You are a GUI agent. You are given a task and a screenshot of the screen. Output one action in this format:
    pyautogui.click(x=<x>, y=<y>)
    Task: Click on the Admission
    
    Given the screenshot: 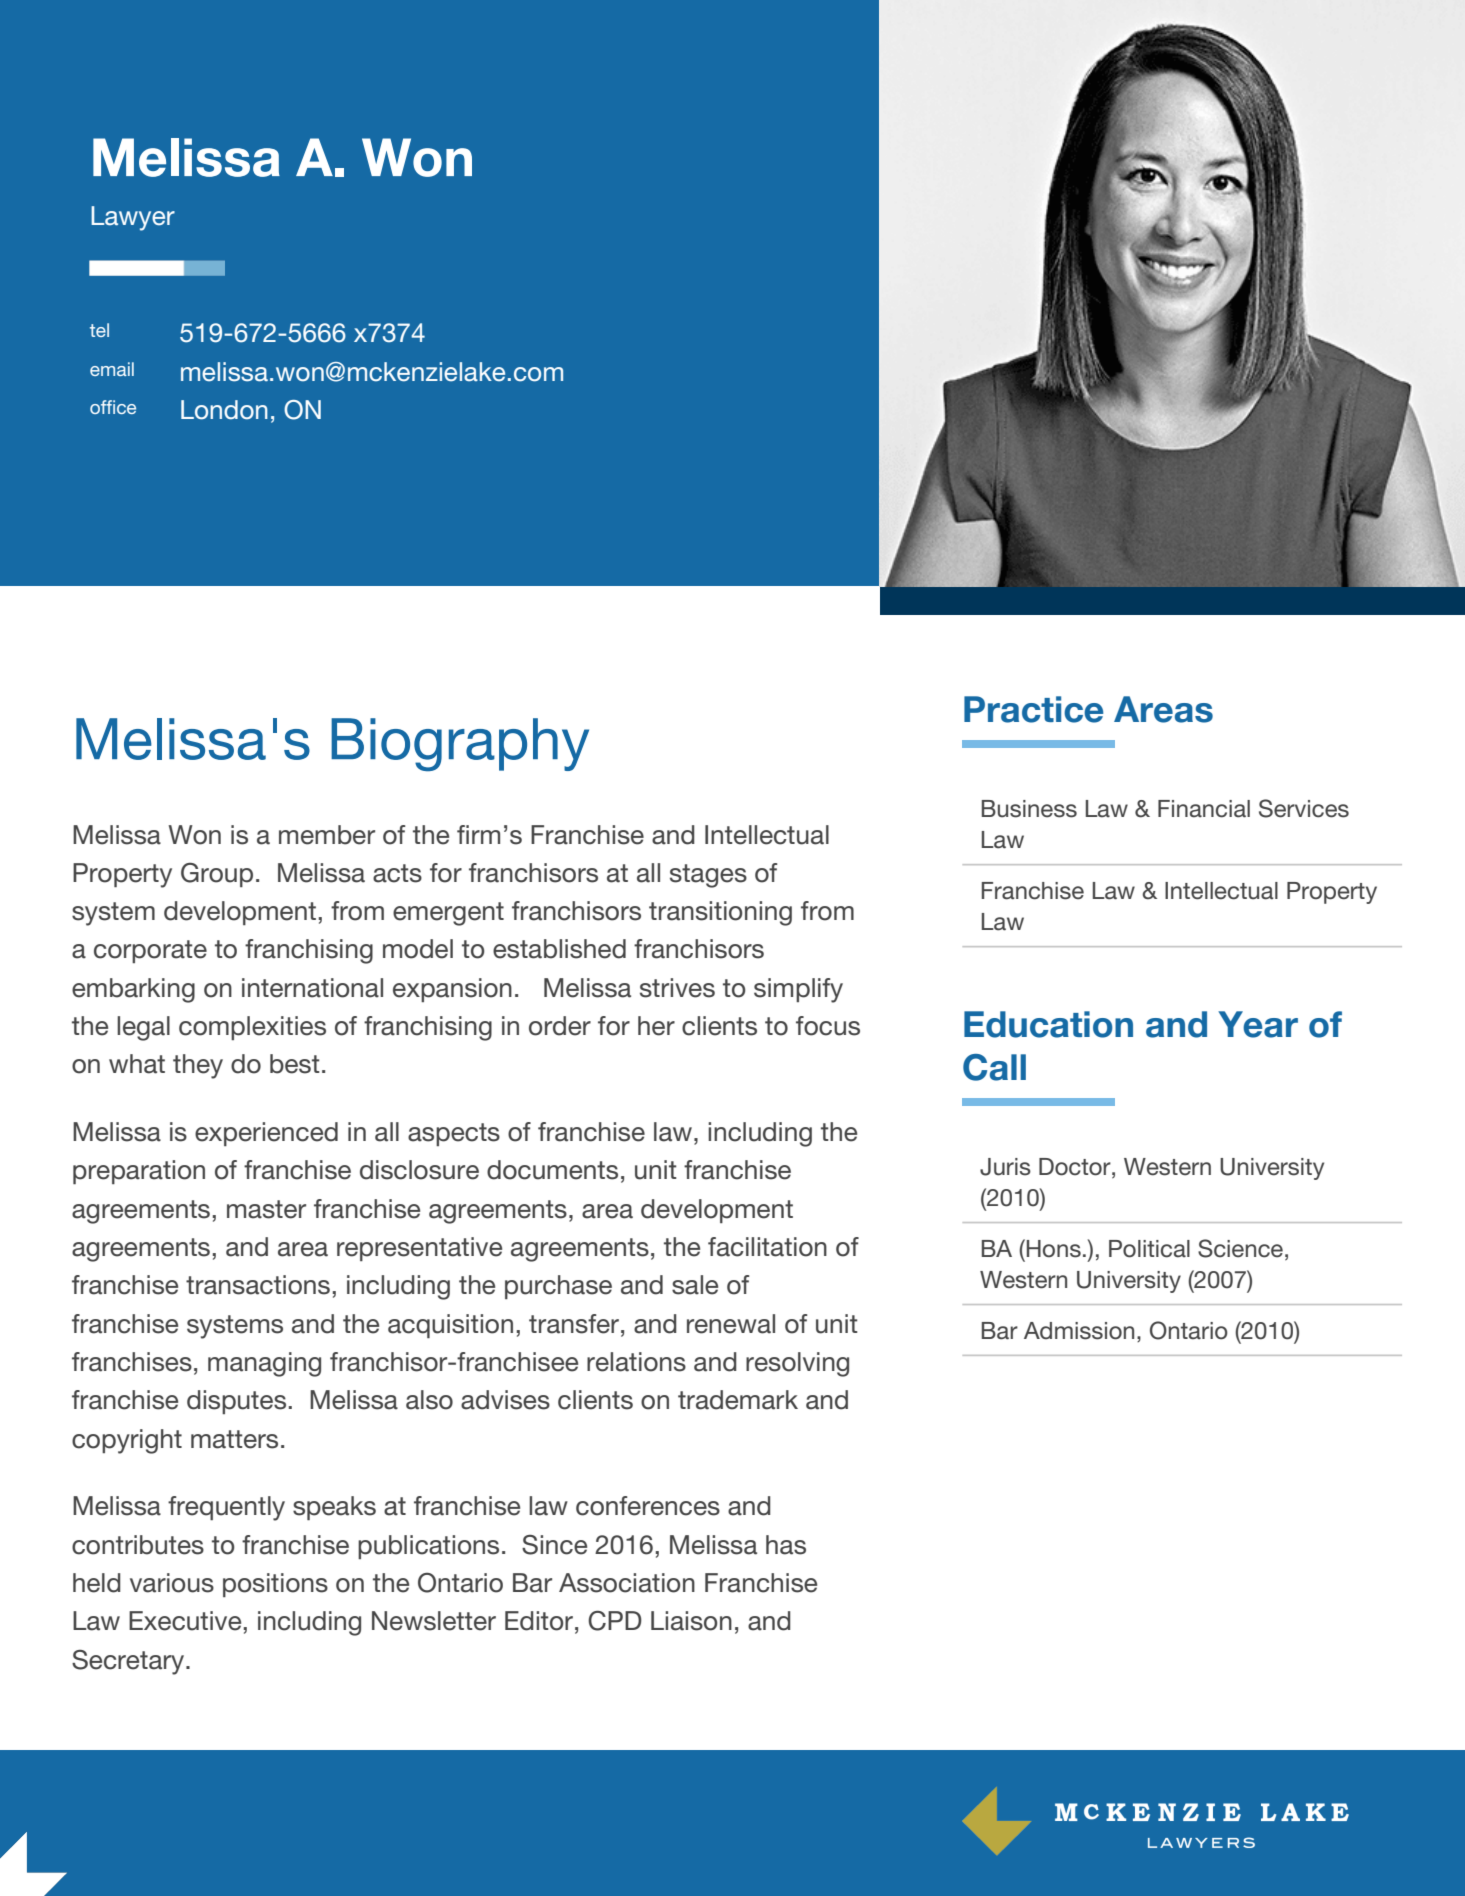 What is the action you would take?
    pyautogui.click(x=1079, y=1331)
